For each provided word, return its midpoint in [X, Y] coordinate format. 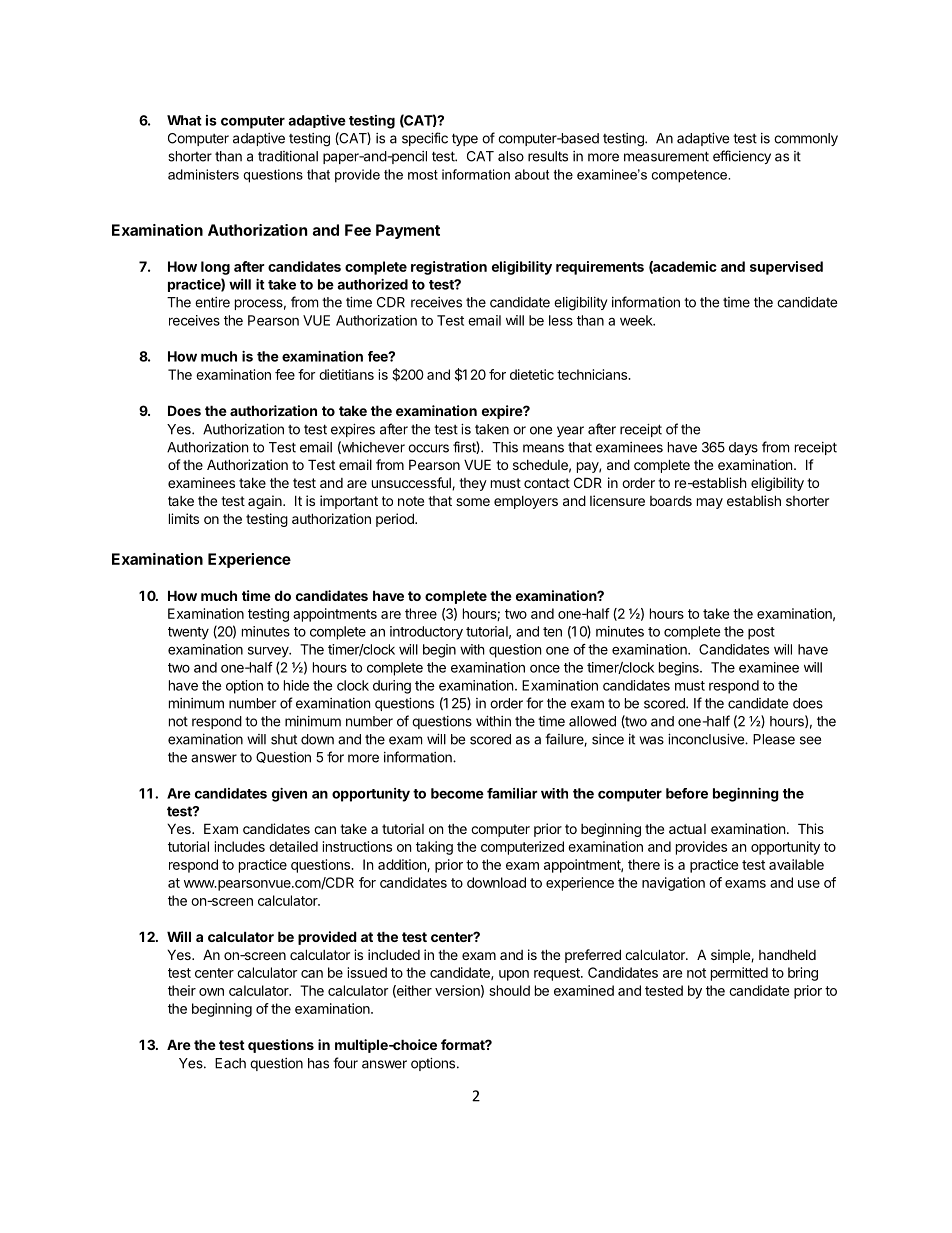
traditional [288, 156]
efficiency [742, 157]
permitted [739, 974]
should [509, 990]
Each [230, 1063]
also [511, 156]
